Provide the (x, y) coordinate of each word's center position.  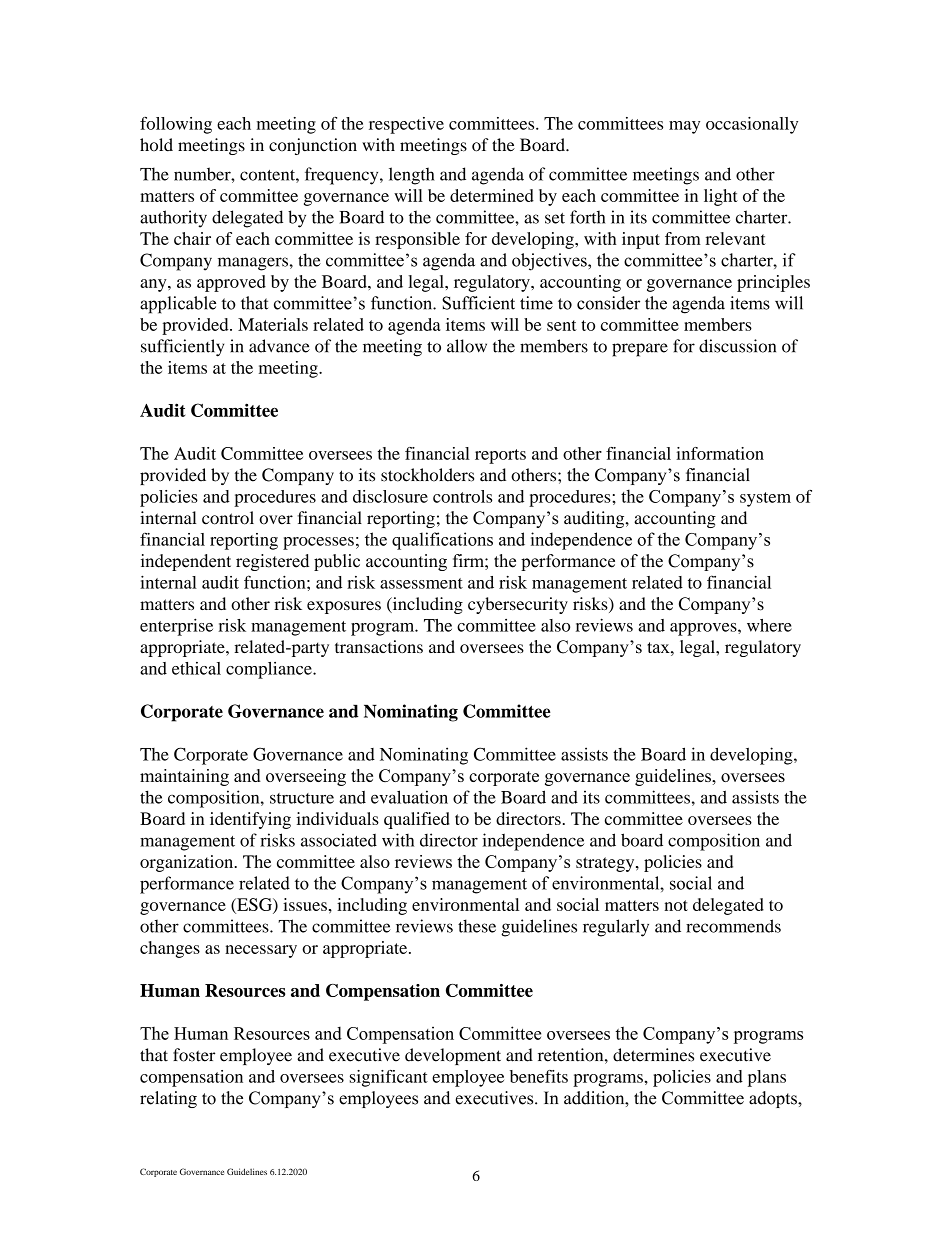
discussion (737, 346)
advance (279, 346)
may (684, 127)
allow (467, 346)
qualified (417, 820)
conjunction (313, 146)
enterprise (176, 627)
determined (492, 195)
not (676, 905)
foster (194, 1055)
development (453, 1056)
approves (704, 629)
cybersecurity (518, 605)
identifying (250, 820)
